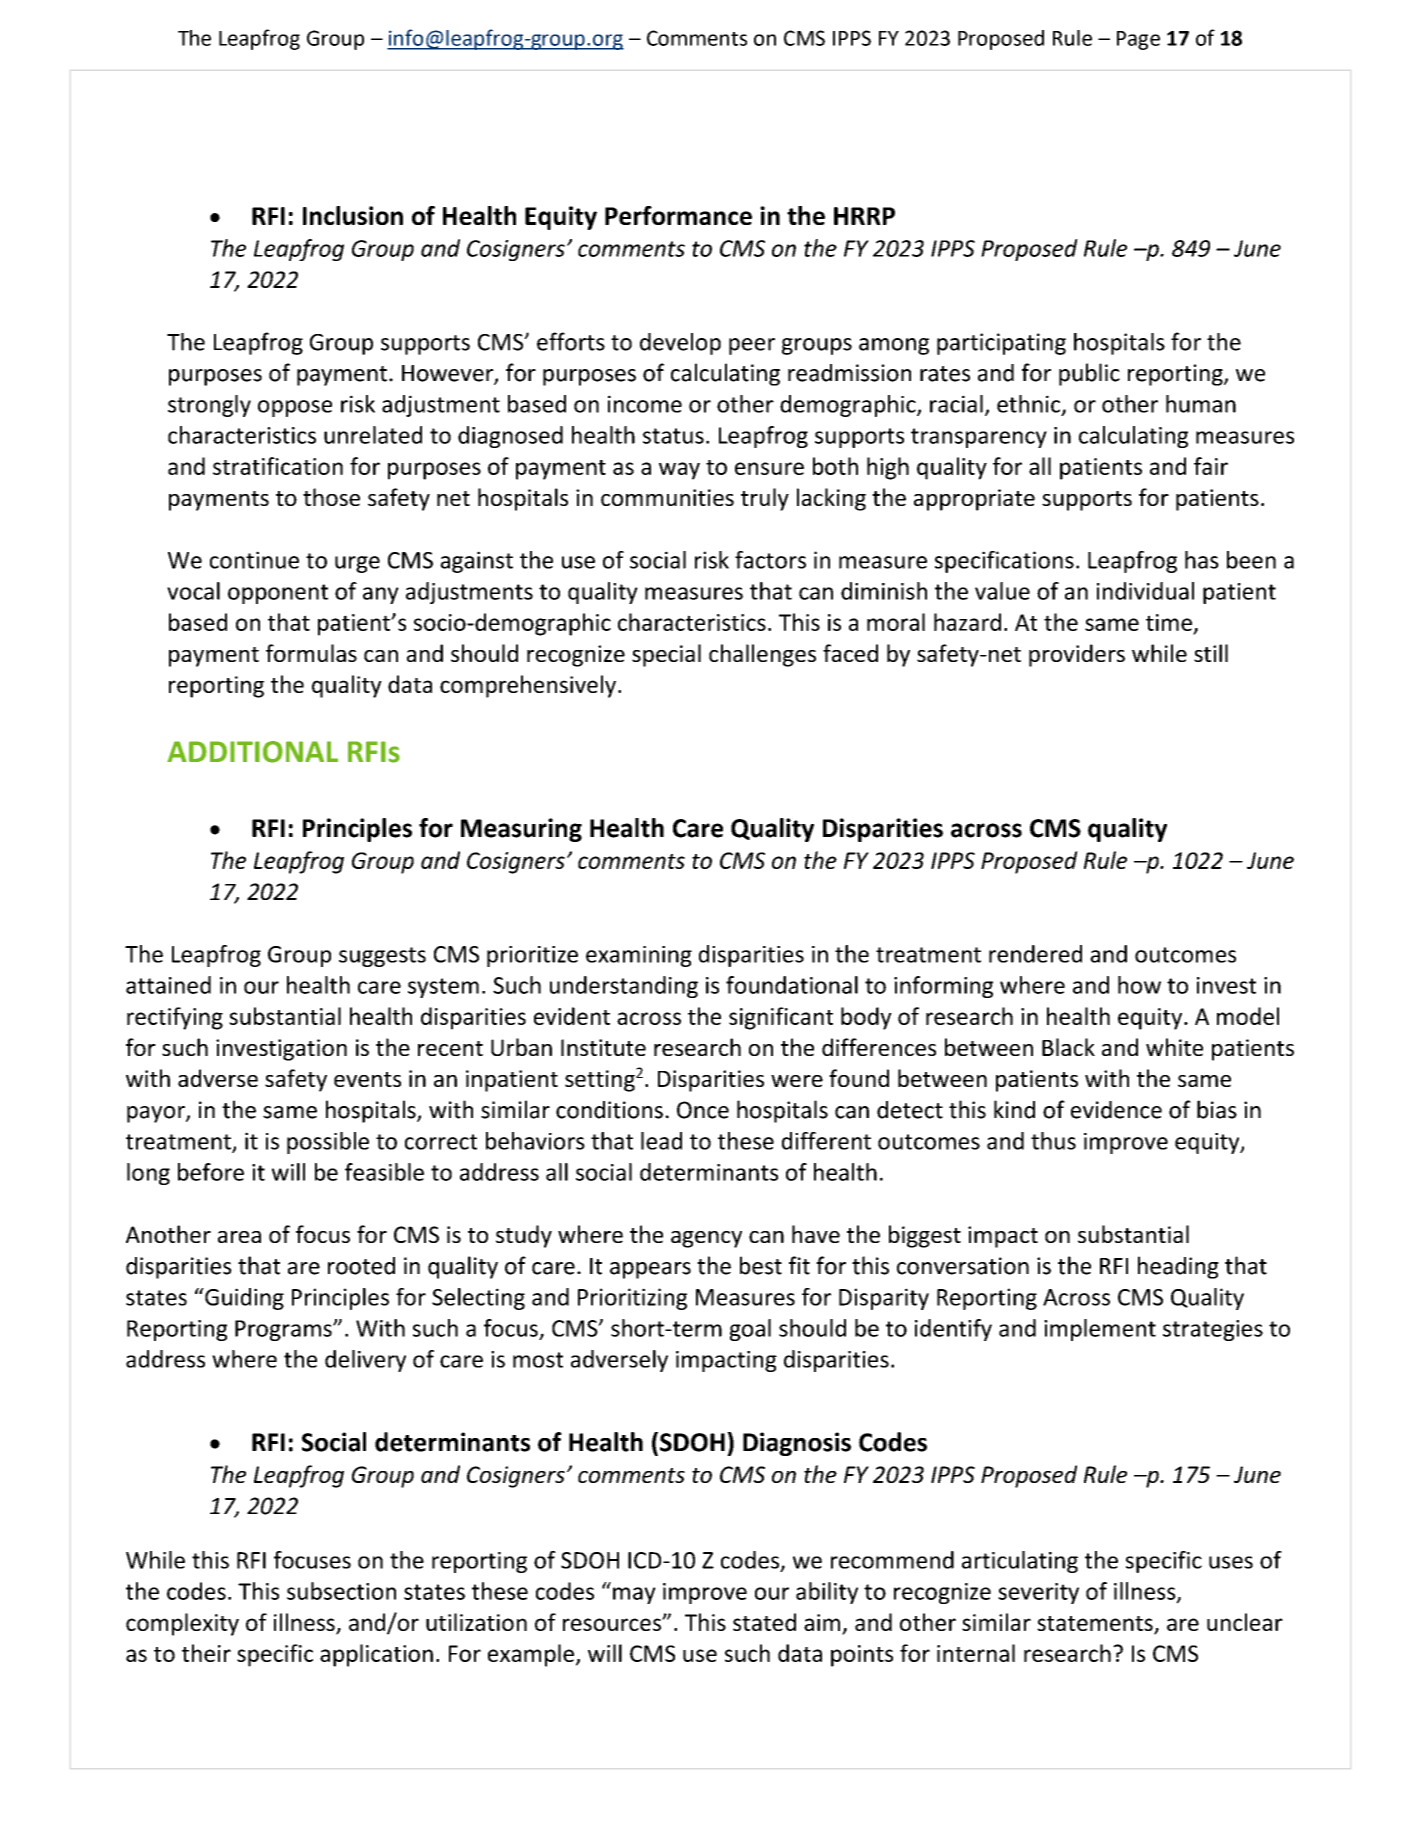  Describe the element at coordinates (353, 215) in the screenshot. I see `Inclusion` at that location.
